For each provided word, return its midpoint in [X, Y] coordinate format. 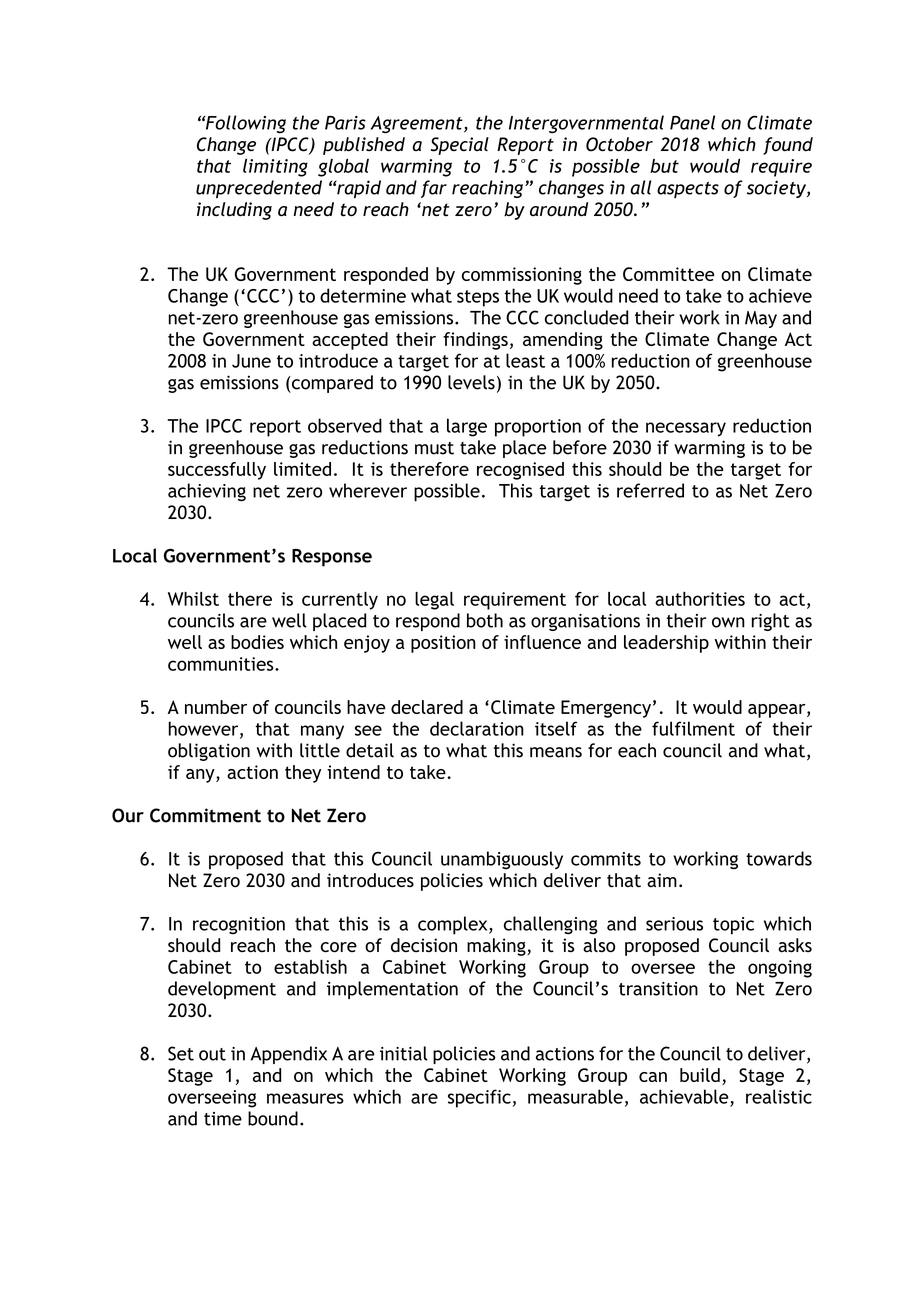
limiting [275, 168]
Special [460, 146]
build [700, 1075]
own [728, 622]
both [485, 620]
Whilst [193, 599]
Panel [692, 122]
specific [479, 1098]
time [223, 1119]
